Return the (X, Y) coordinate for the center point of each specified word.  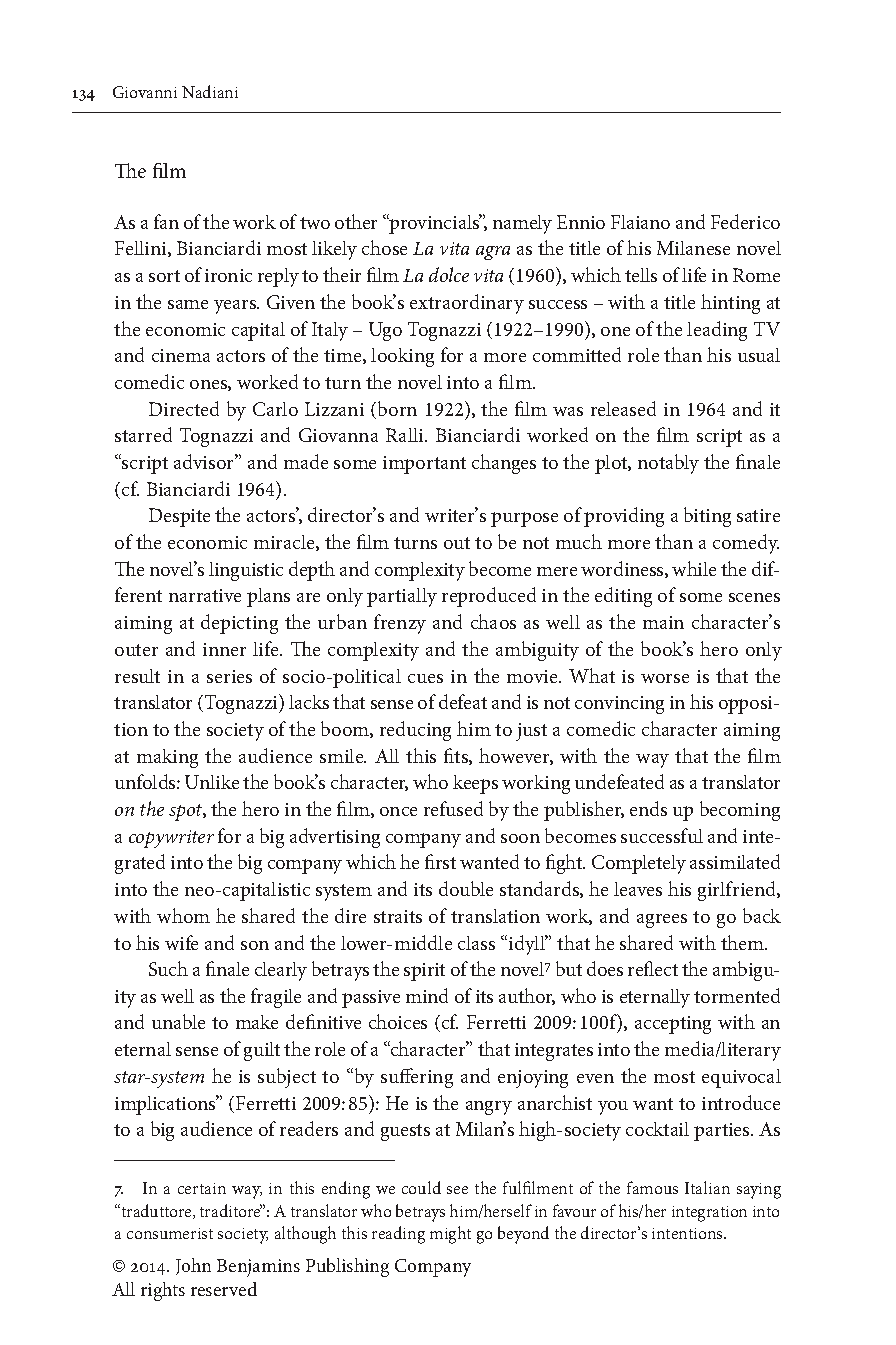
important (424, 465)
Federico (745, 221)
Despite (179, 517)
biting (707, 517)
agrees (662, 921)
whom (183, 915)
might (450, 1235)
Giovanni (145, 92)
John (193, 1266)
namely (522, 224)
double (466, 888)
